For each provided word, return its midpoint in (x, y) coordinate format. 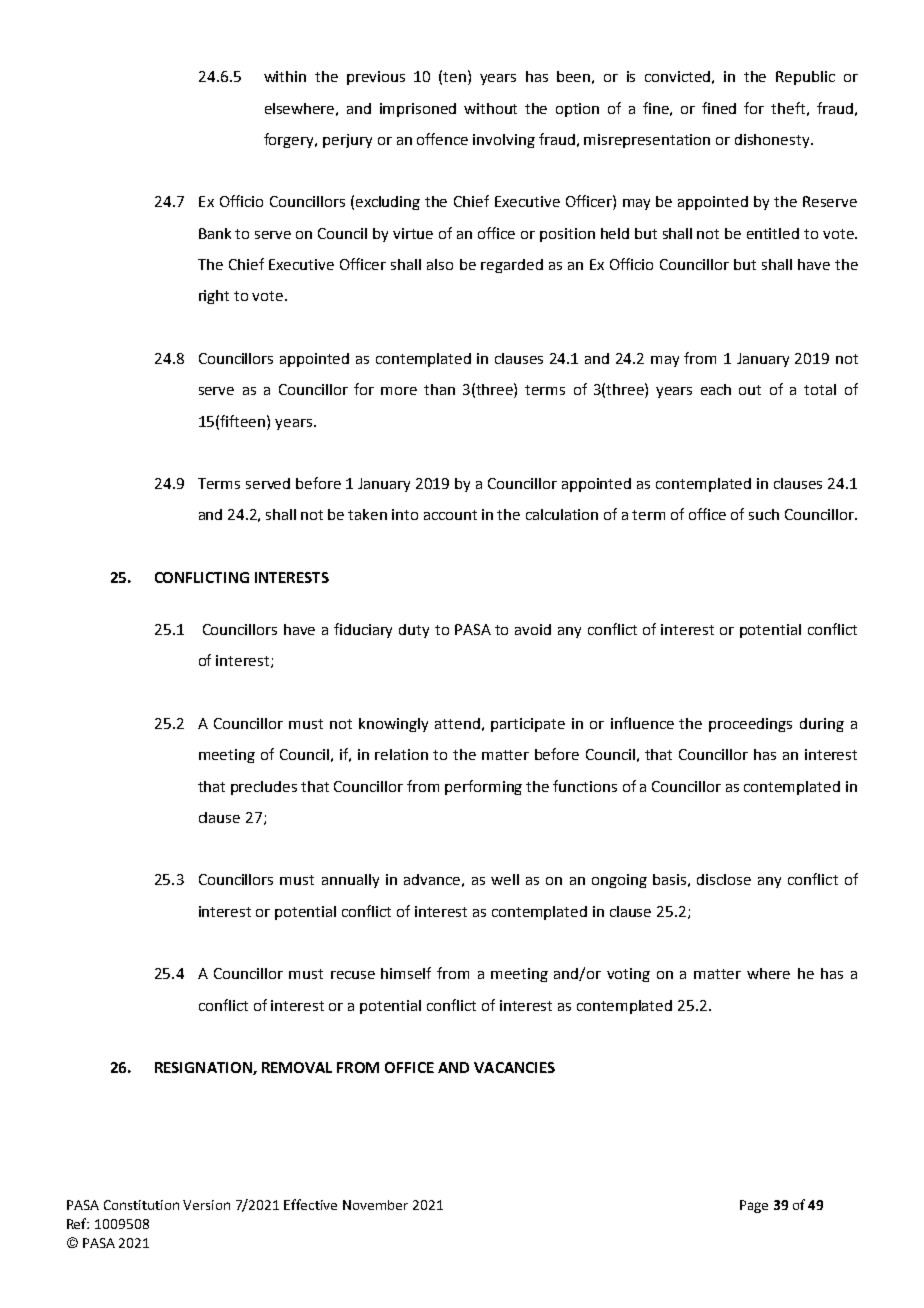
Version (206, 1205)
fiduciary (363, 630)
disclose (724, 879)
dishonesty (773, 141)
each (716, 389)
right (214, 297)
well (505, 879)
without (490, 108)
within (285, 76)
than (439, 389)
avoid (533, 629)
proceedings (750, 725)
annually (350, 881)
